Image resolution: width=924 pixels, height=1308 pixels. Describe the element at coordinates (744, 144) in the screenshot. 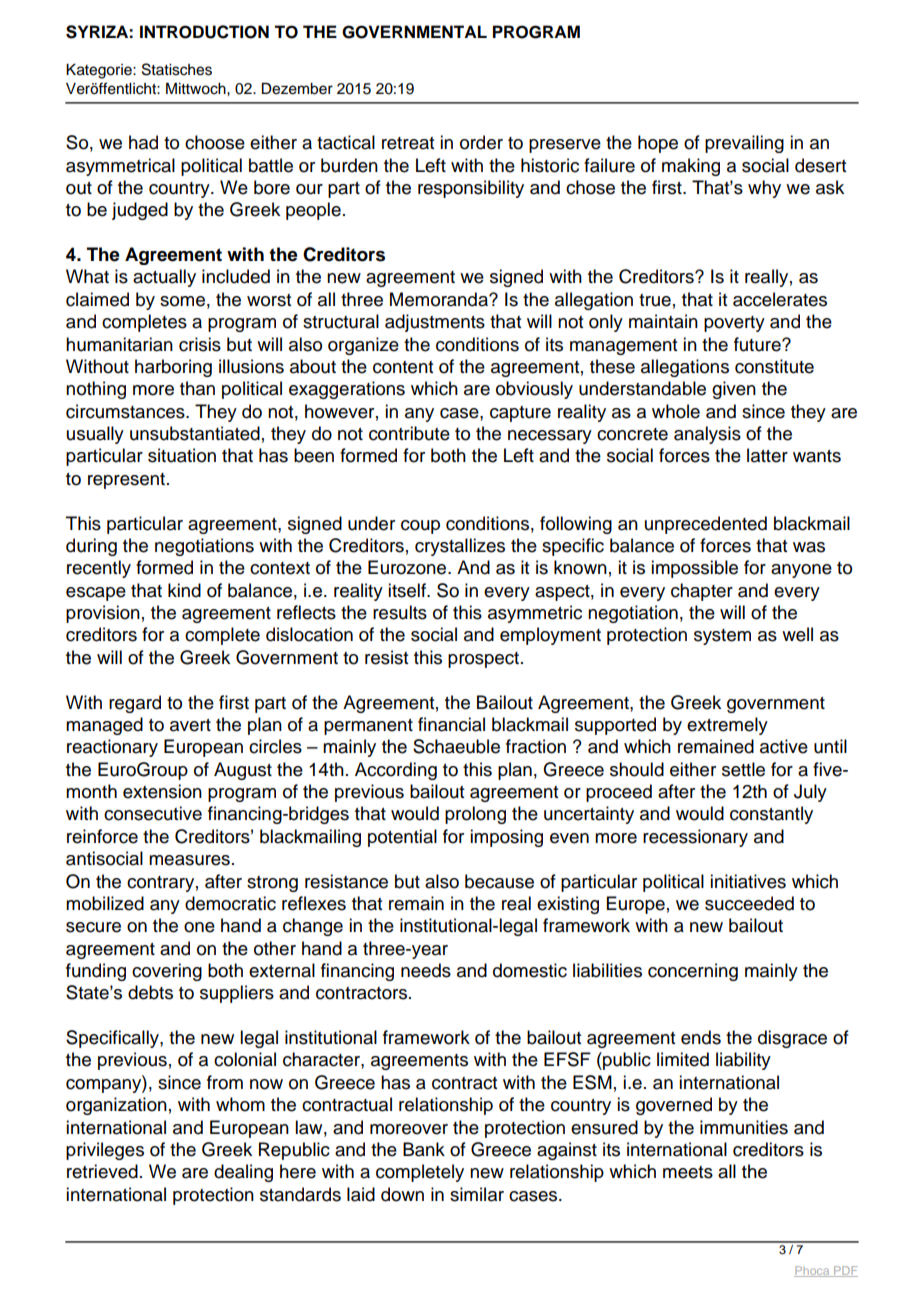

I see `prevailing` at that location.
